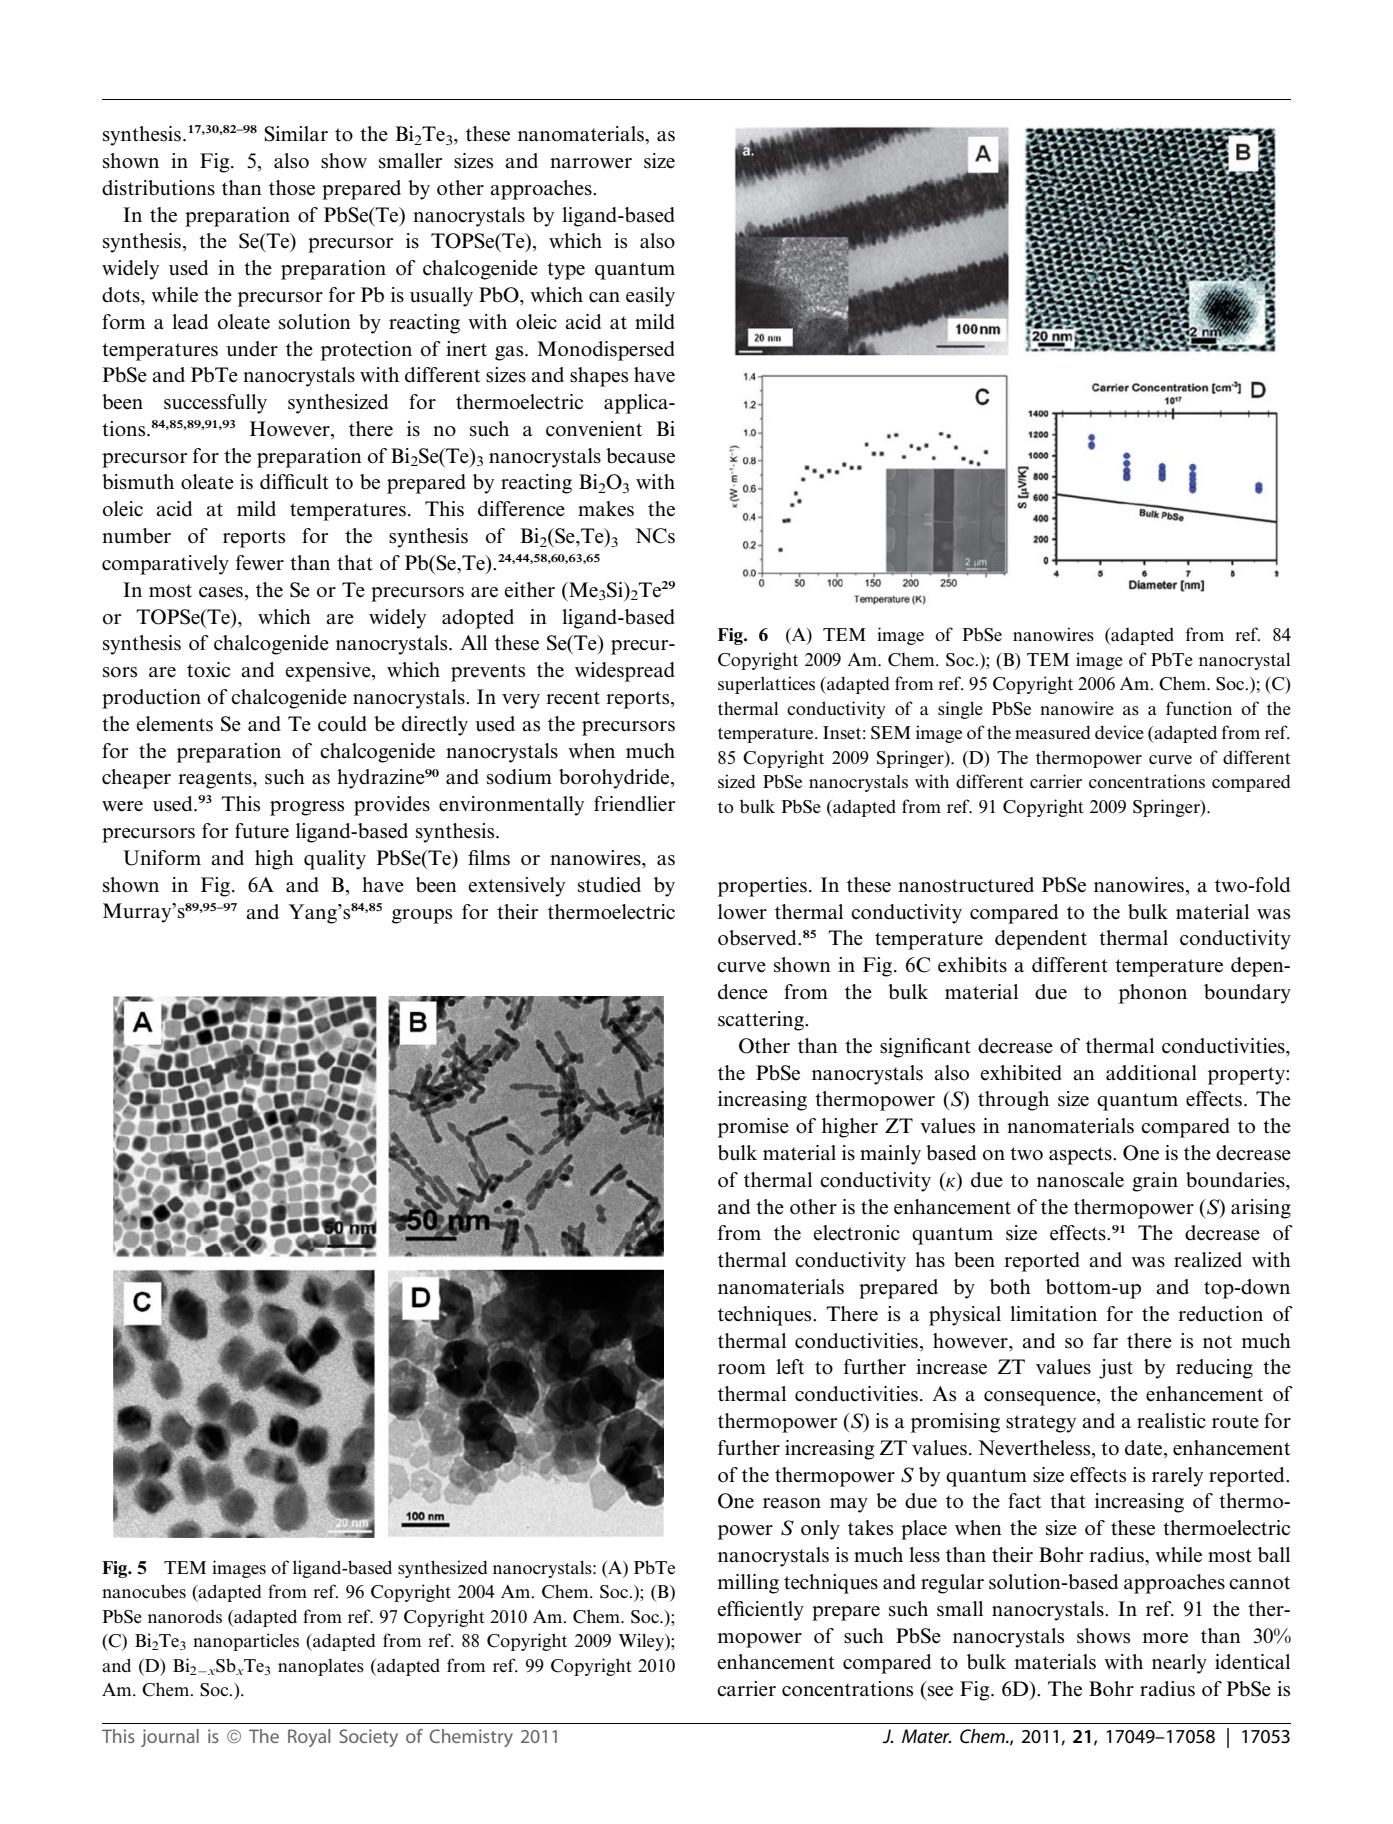  I want to click on those, so click(292, 188).
